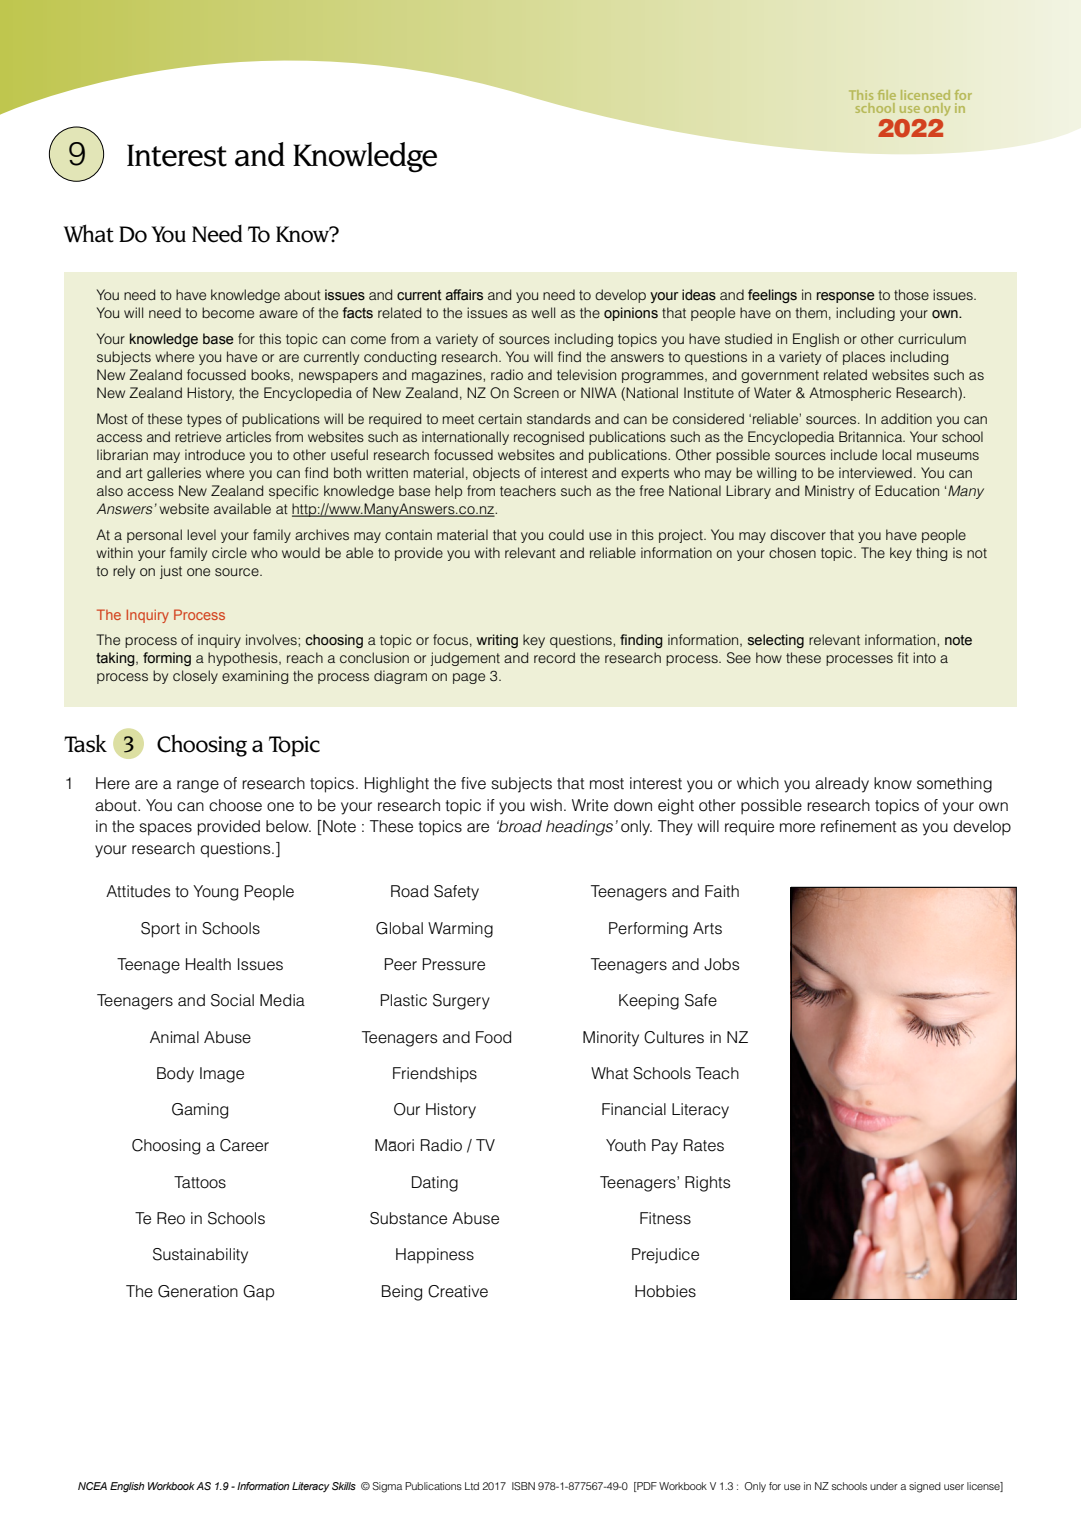  I want to click on Food, so click(493, 1037).
